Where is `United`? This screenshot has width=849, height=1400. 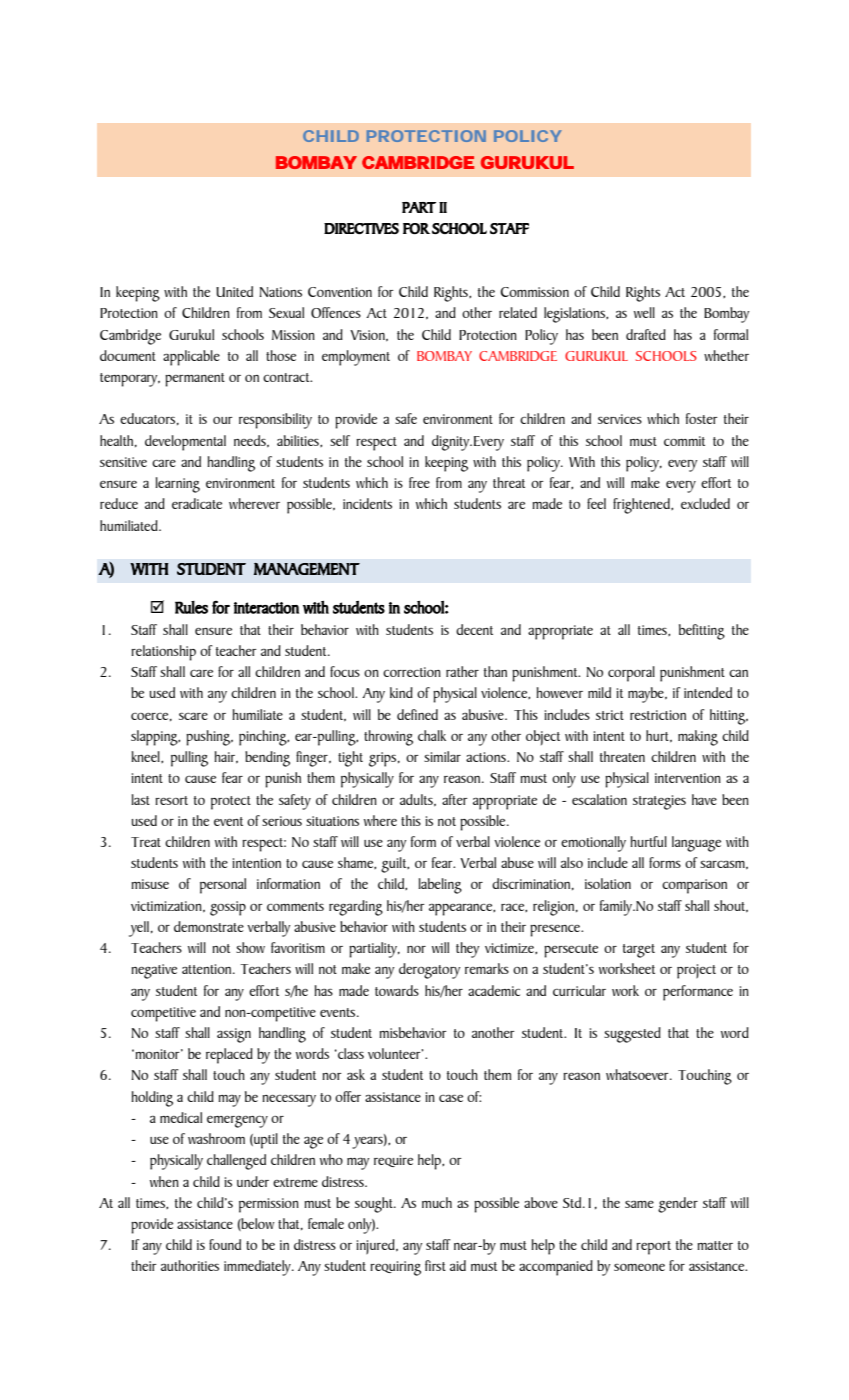
United is located at coordinates (234, 291).
